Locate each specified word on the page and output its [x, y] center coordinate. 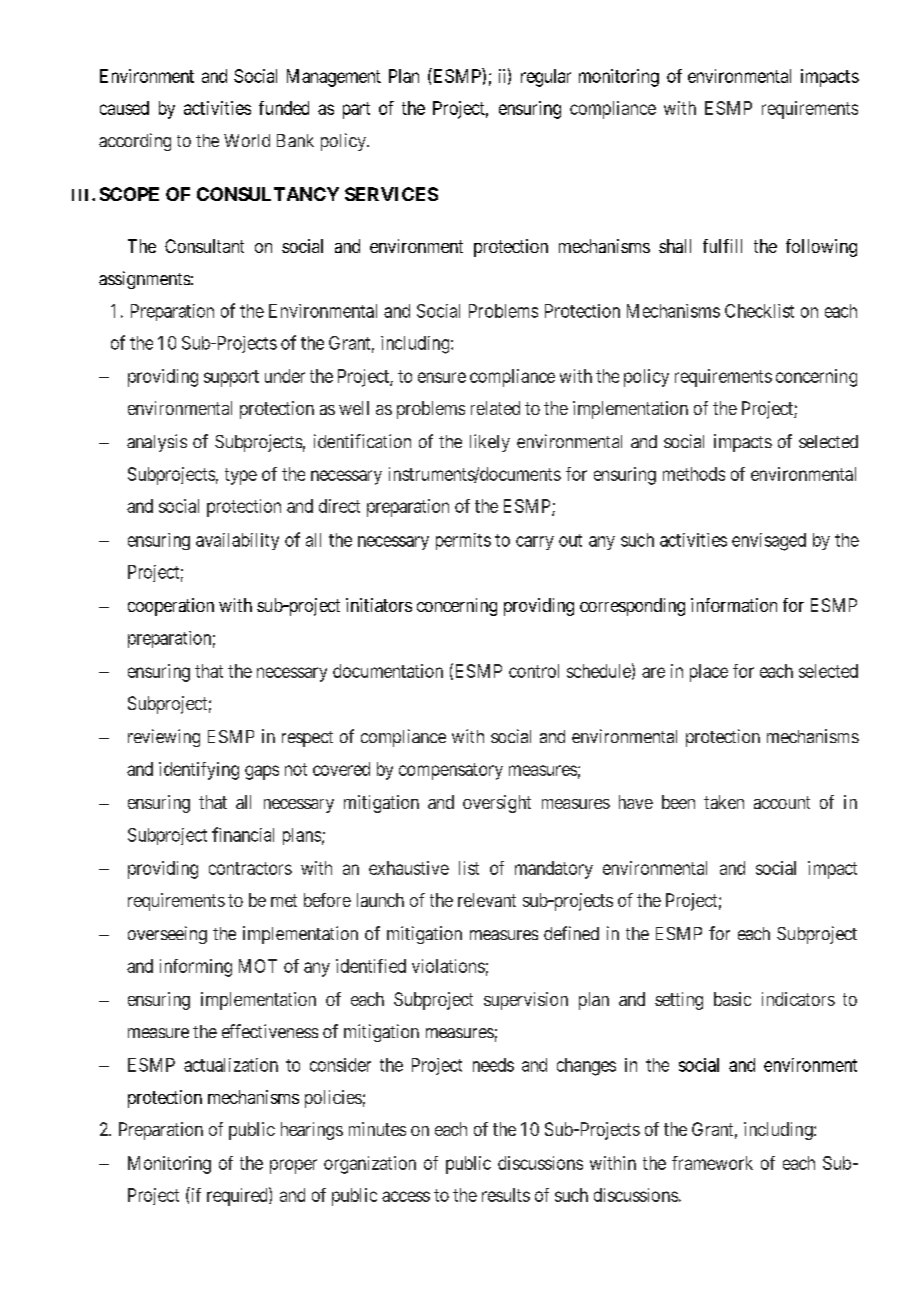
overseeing [167, 935]
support [231, 378]
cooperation [171, 607]
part [356, 110]
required [238, 1196]
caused [124, 108]
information [734, 605]
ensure [442, 377]
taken [724, 802]
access [406, 1196]
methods [694, 474]
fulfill [722, 246]
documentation [388, 671]
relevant [487, 900]
